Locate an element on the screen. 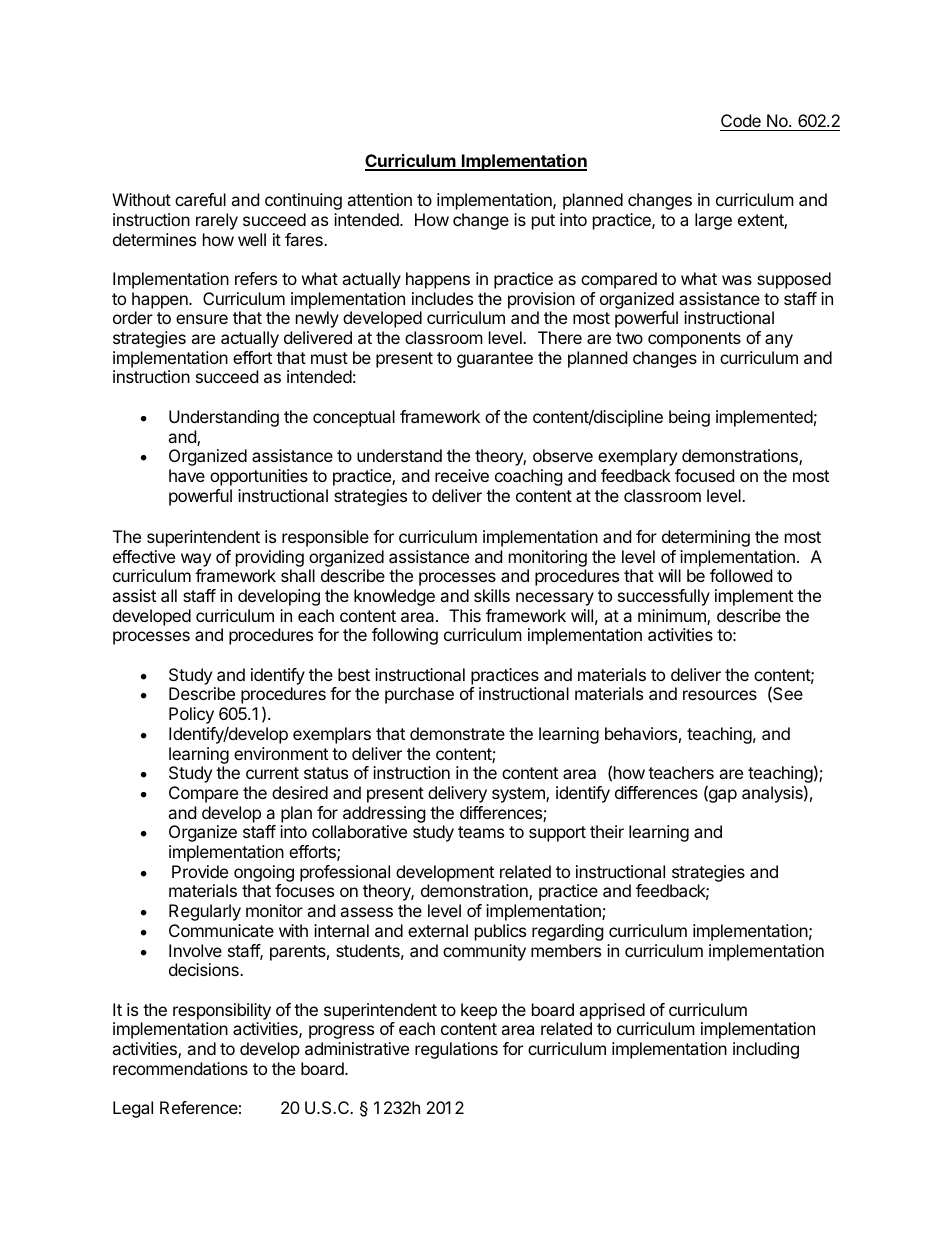  Code is located at coordinates (741, 122).
